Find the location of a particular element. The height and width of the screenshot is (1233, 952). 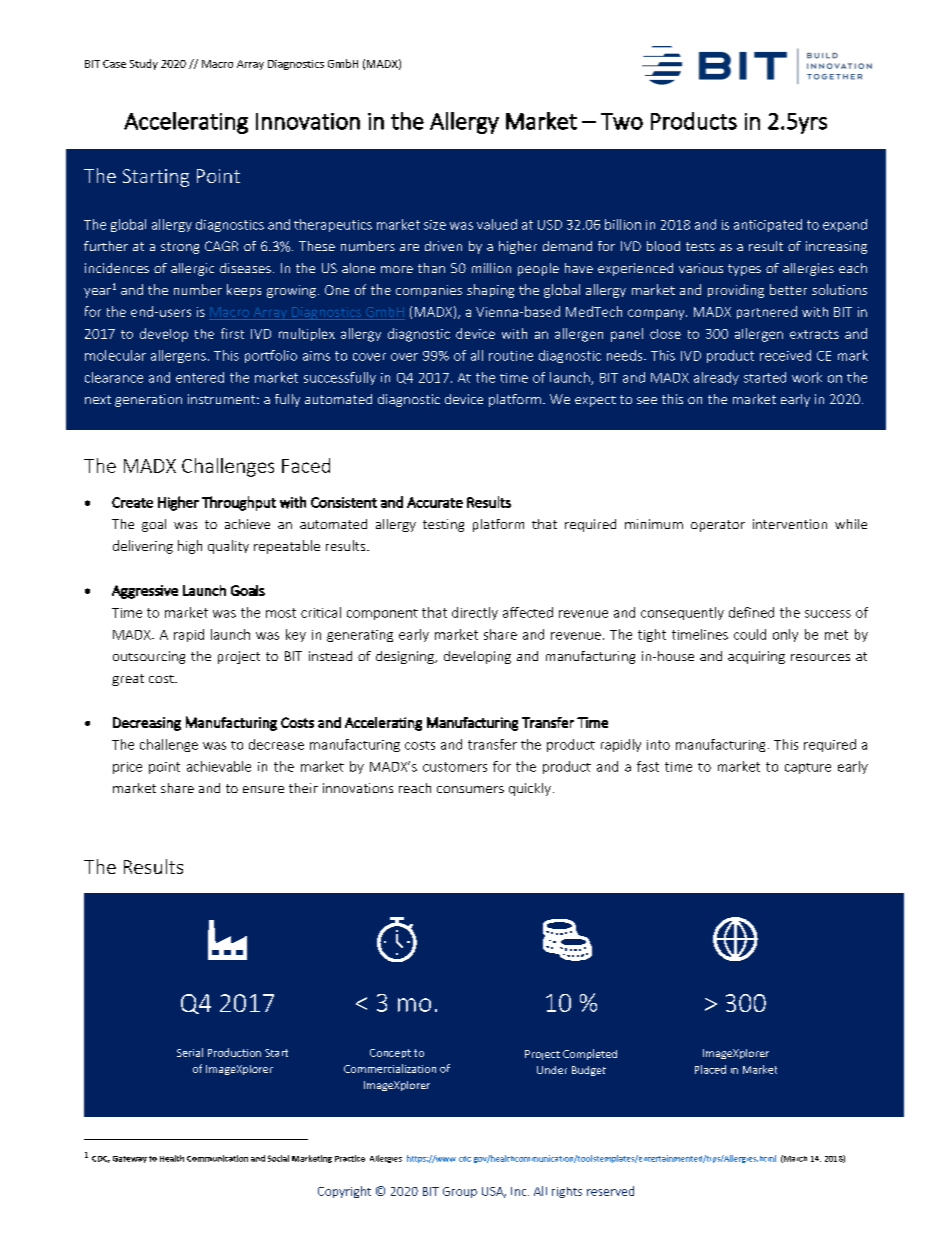

achievable is located at coordinates (219, 766).
